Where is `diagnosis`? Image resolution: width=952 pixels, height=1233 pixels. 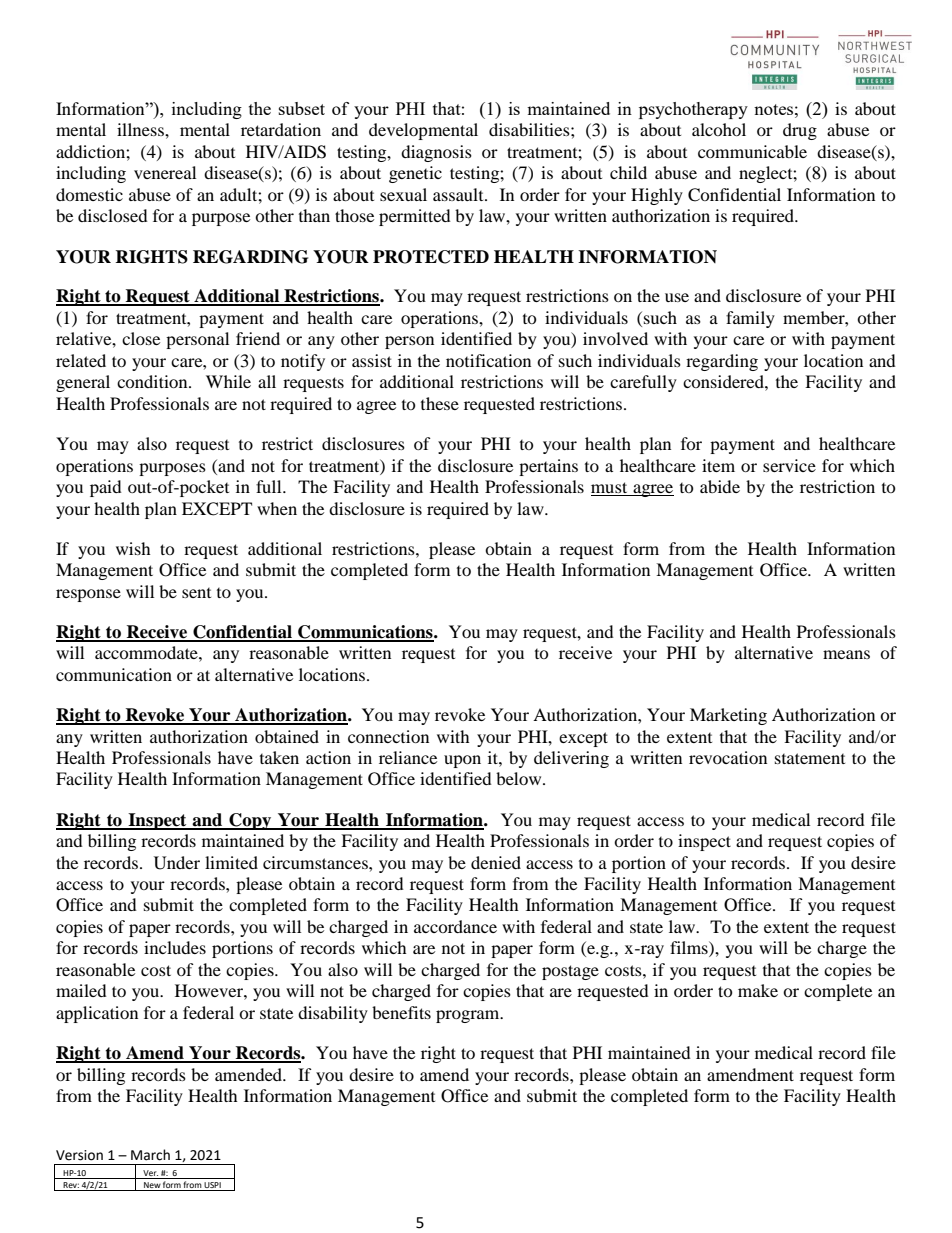
diagnosis is located at coordinates (436, 153).
